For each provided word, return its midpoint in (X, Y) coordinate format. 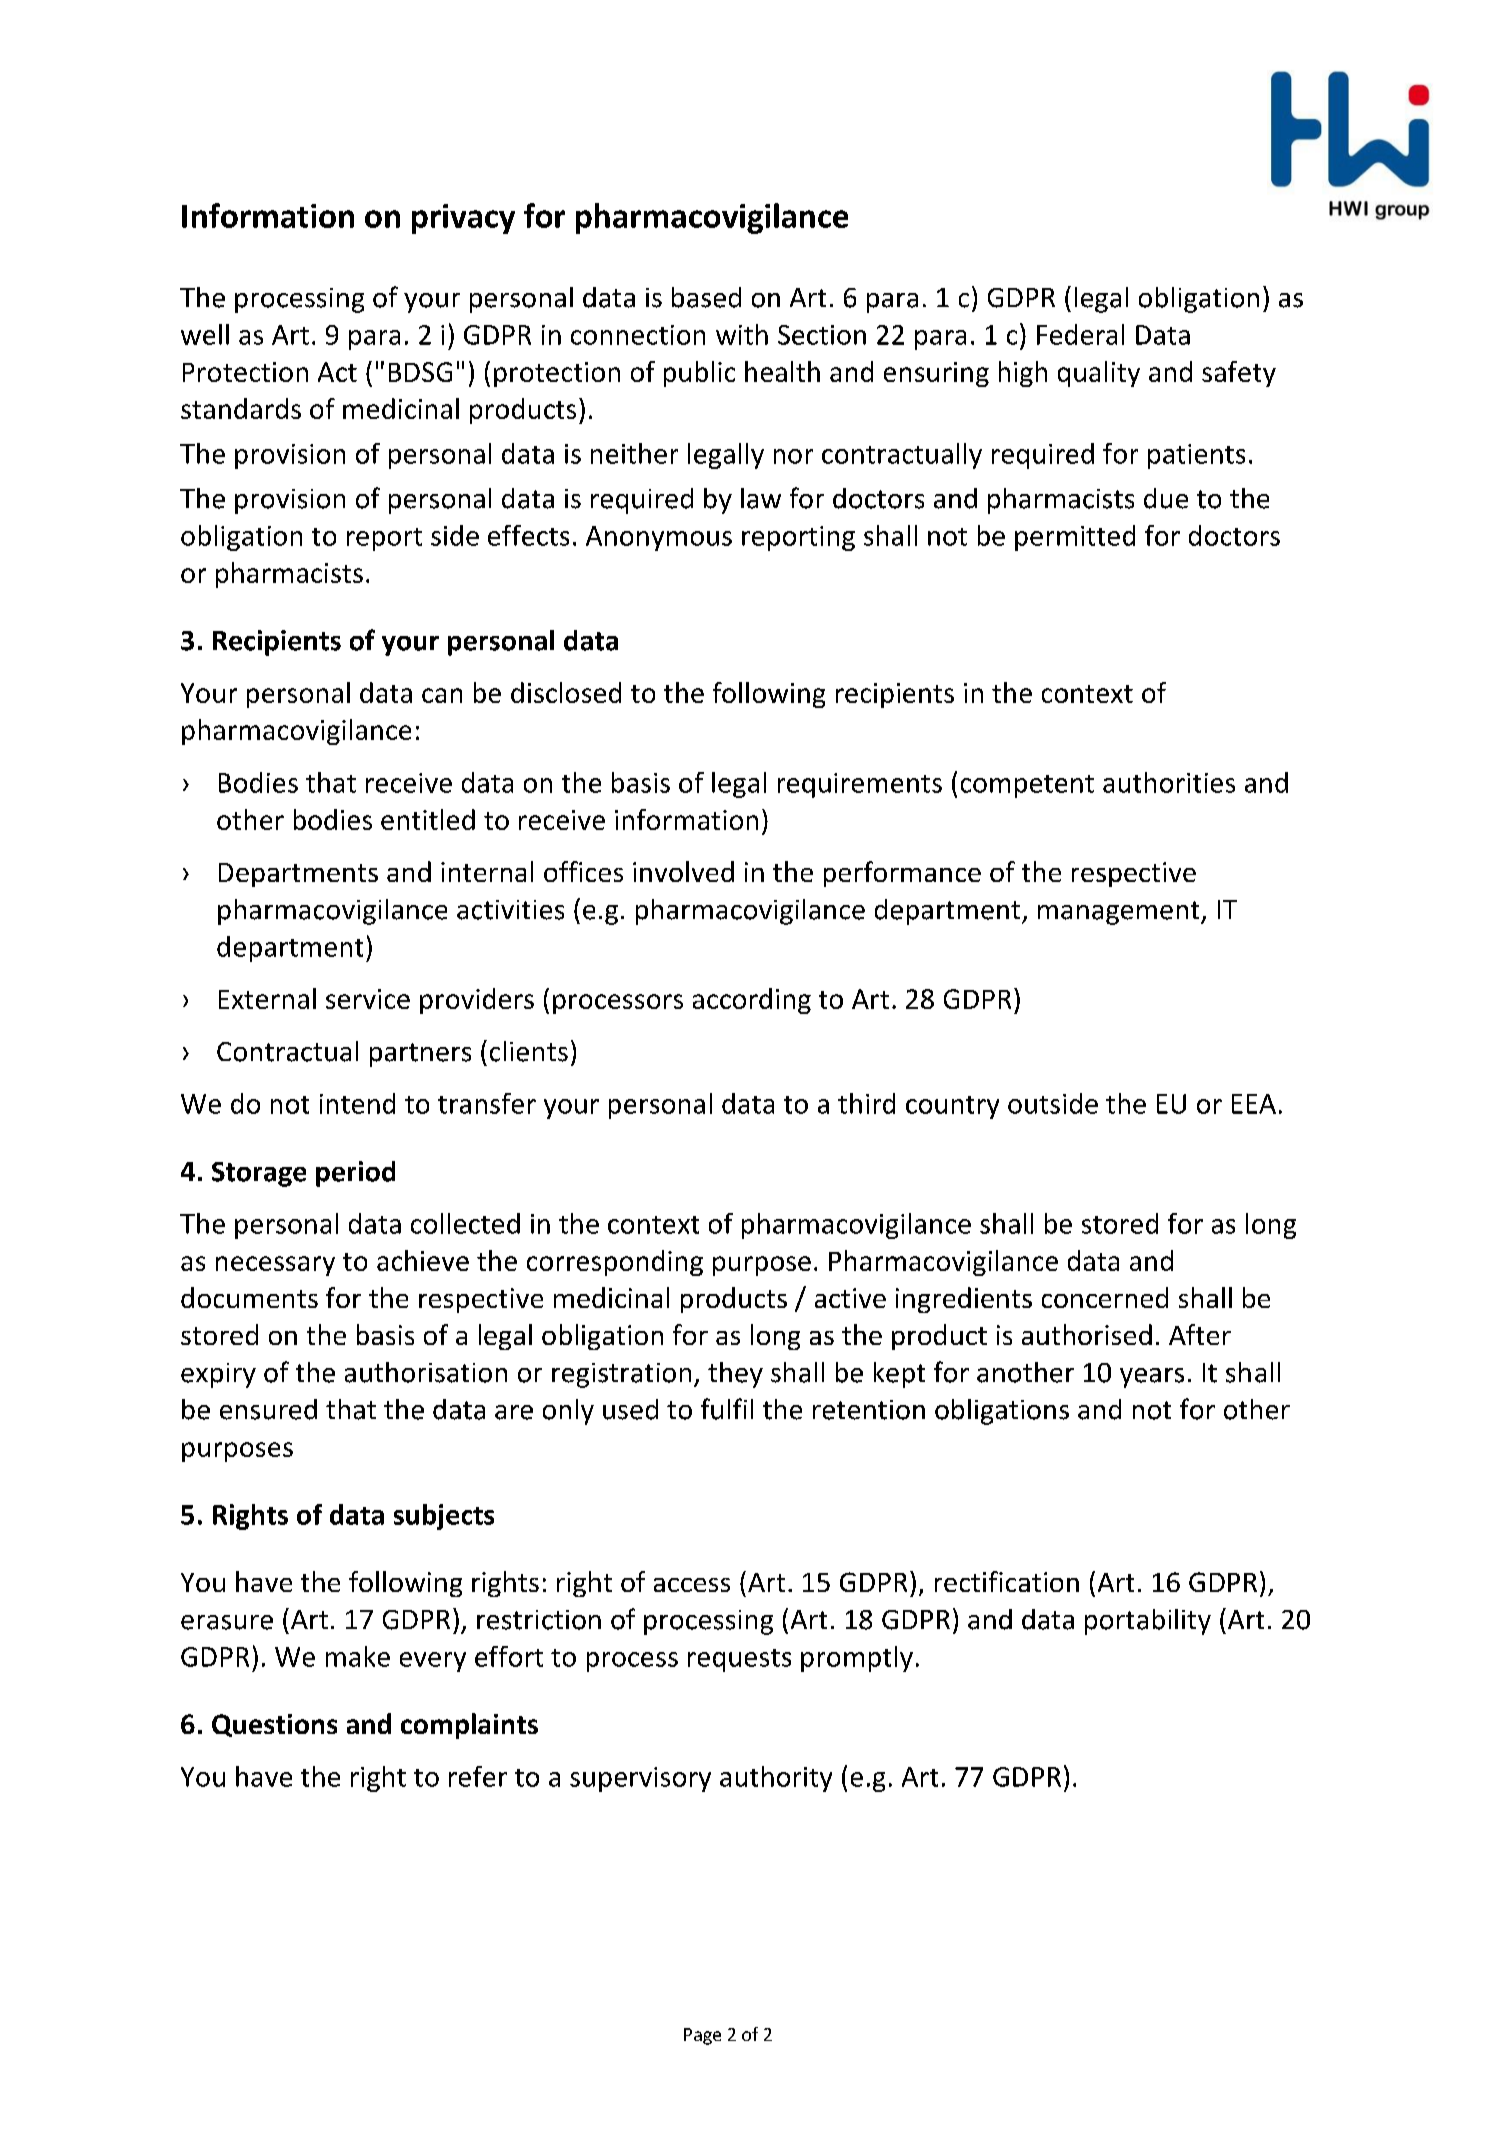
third (866, 1103)
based (706, 297)
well (205, 334)
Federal (1080, 334)
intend (357, 1103)
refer (478, 1776)
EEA (1254, 1104)
